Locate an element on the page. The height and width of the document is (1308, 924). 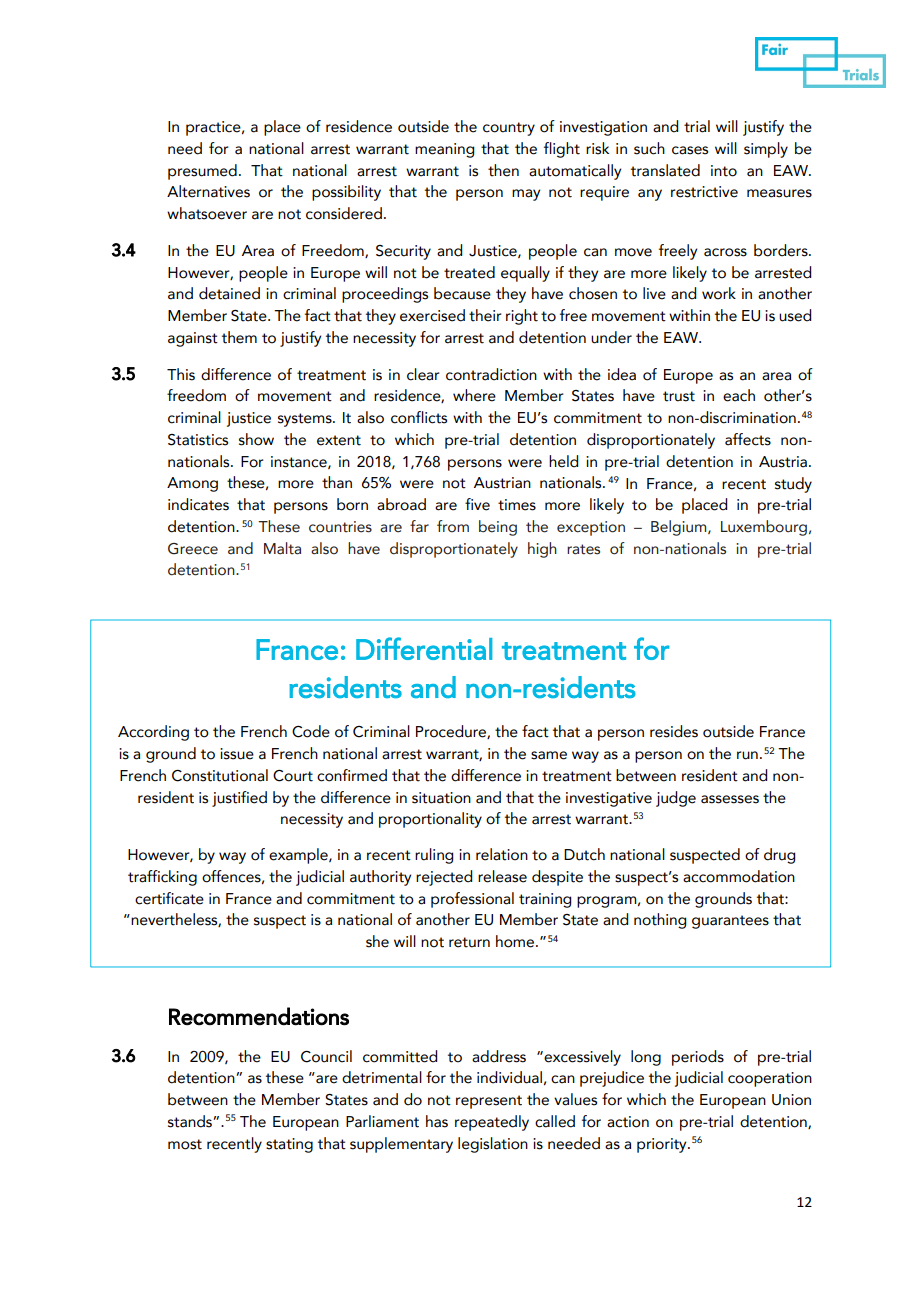
accommodation is located at coordinates (739, 876).
